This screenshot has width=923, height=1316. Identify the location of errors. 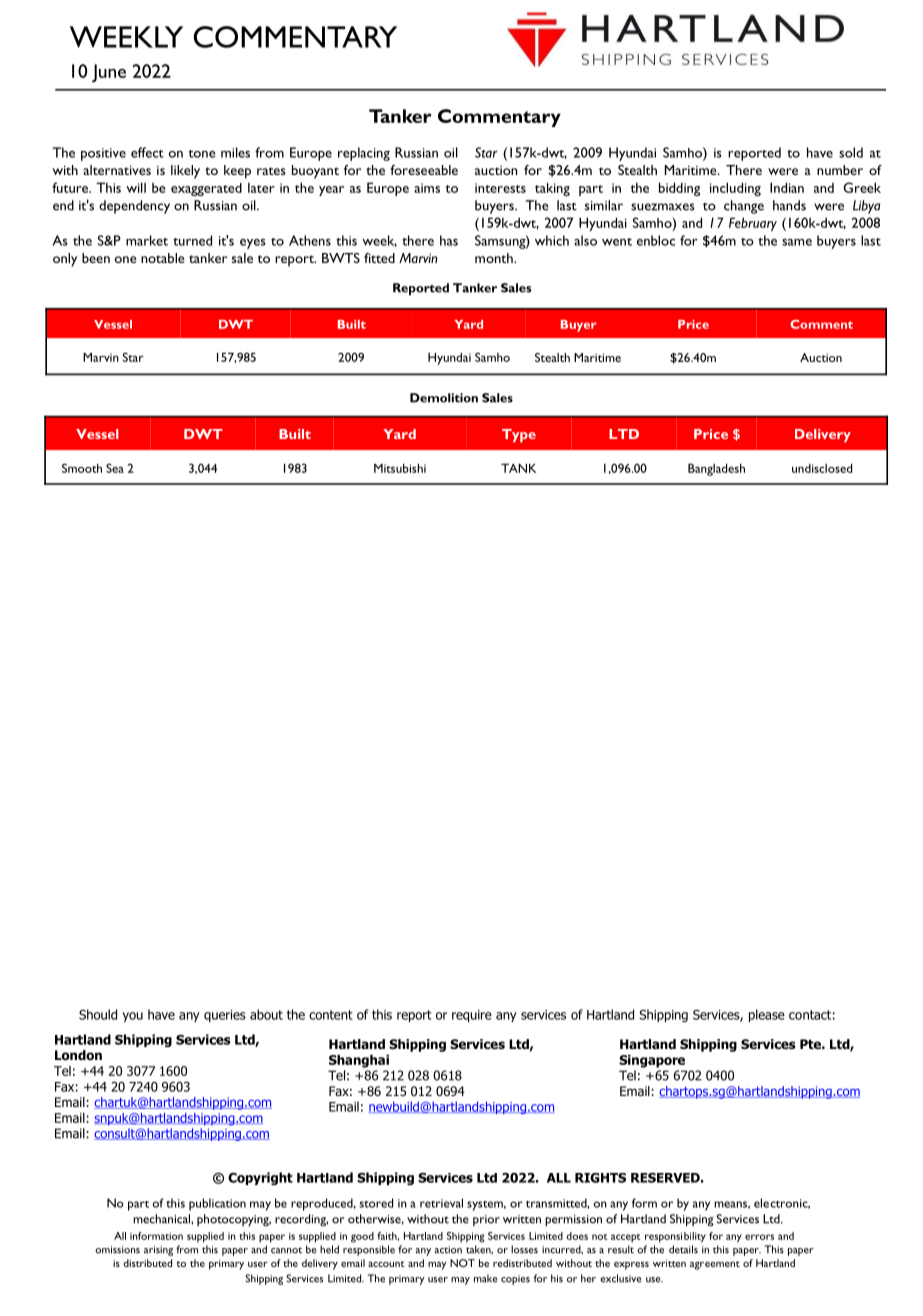
(759, 1237).
